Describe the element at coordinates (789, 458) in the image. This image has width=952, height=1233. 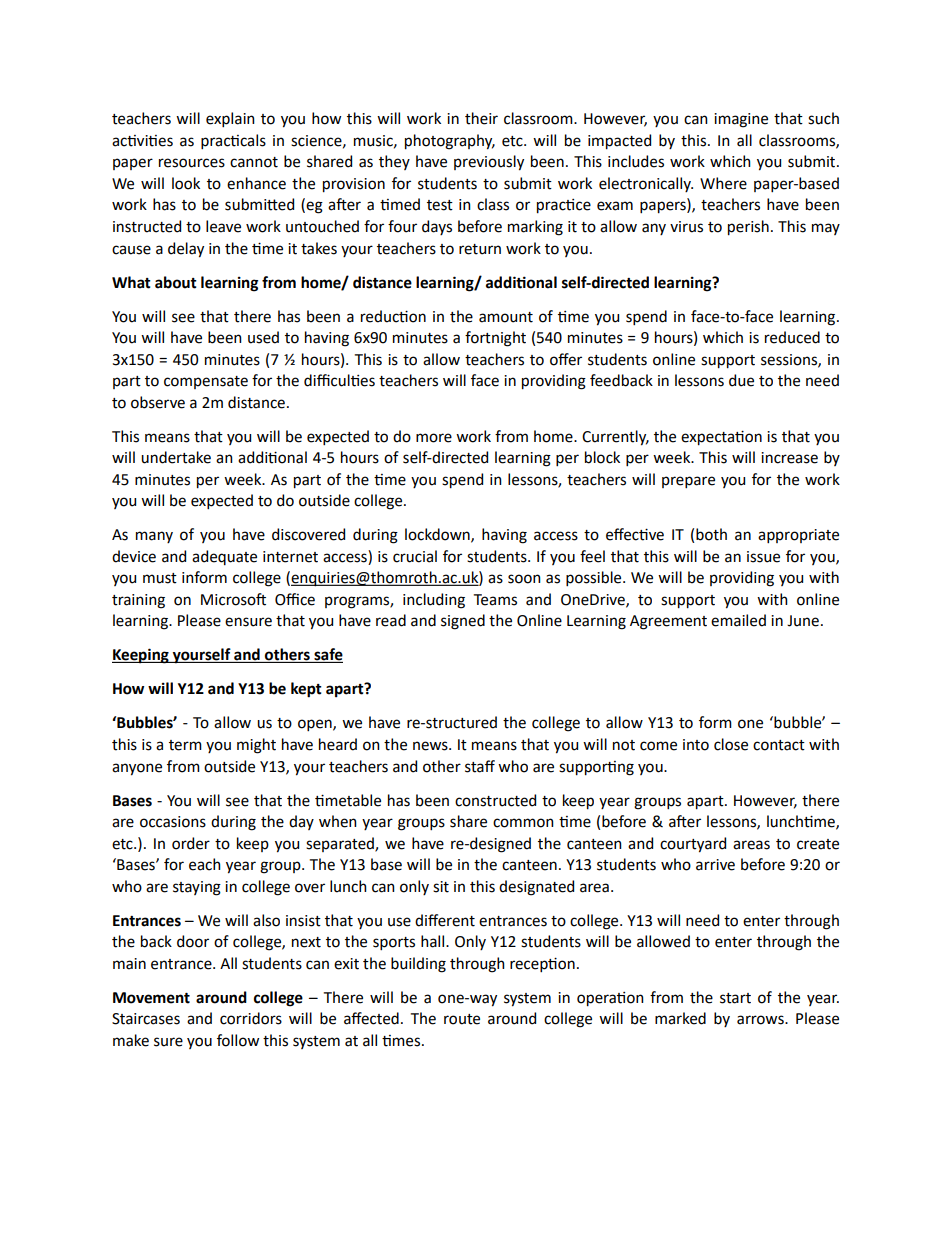
I see `increase` at that location.
